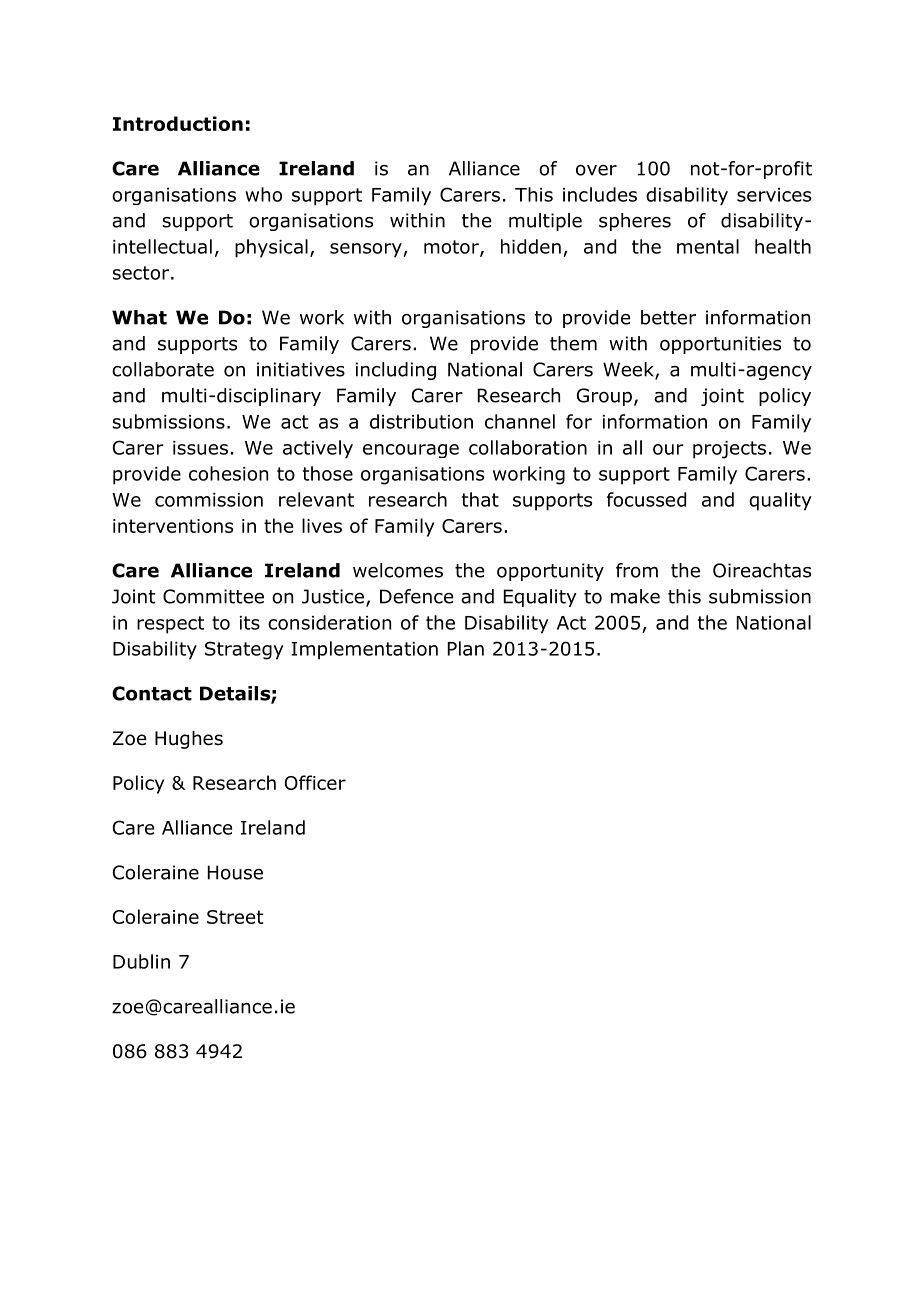 Image resolution: width=924 pixels, height=1308 pixels. Describe the element at coordinates (596, 170) in the screenshot. I see `over` at that location.
